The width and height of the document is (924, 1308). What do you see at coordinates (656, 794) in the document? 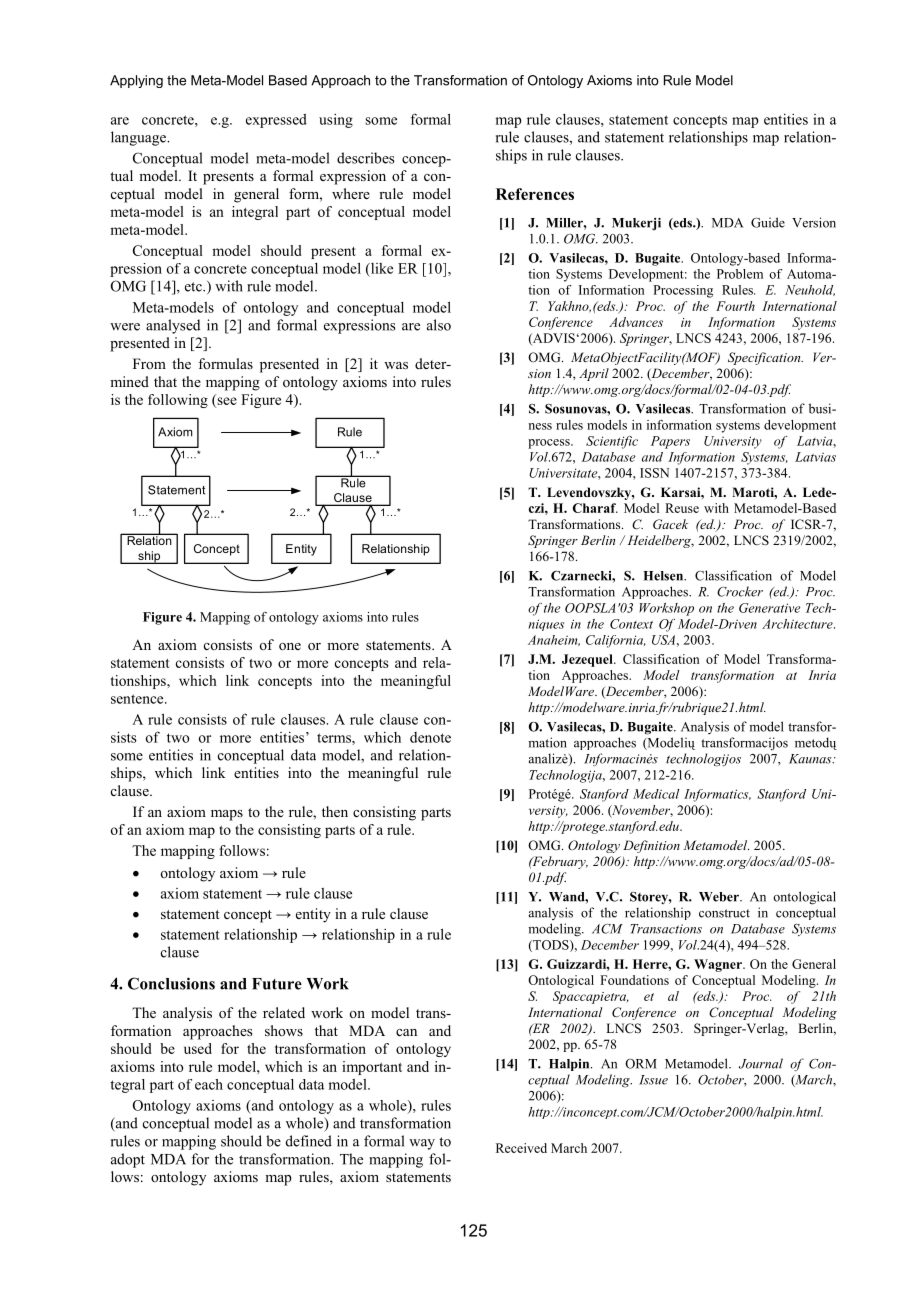
I see `Medical` at bounding box center [656, 794].
